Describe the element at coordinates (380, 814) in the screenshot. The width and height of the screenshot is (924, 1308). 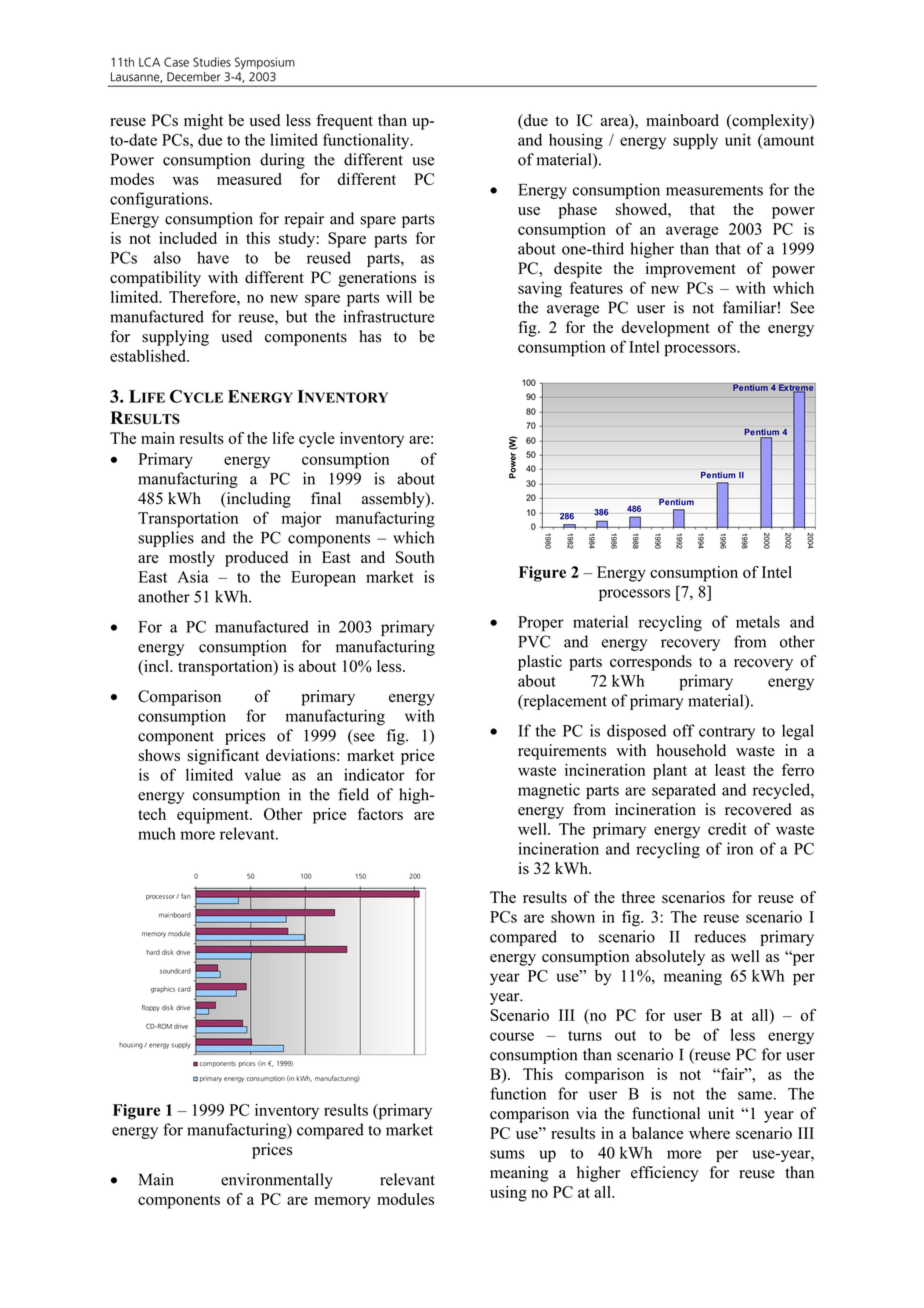
I see `factors` at that location.
